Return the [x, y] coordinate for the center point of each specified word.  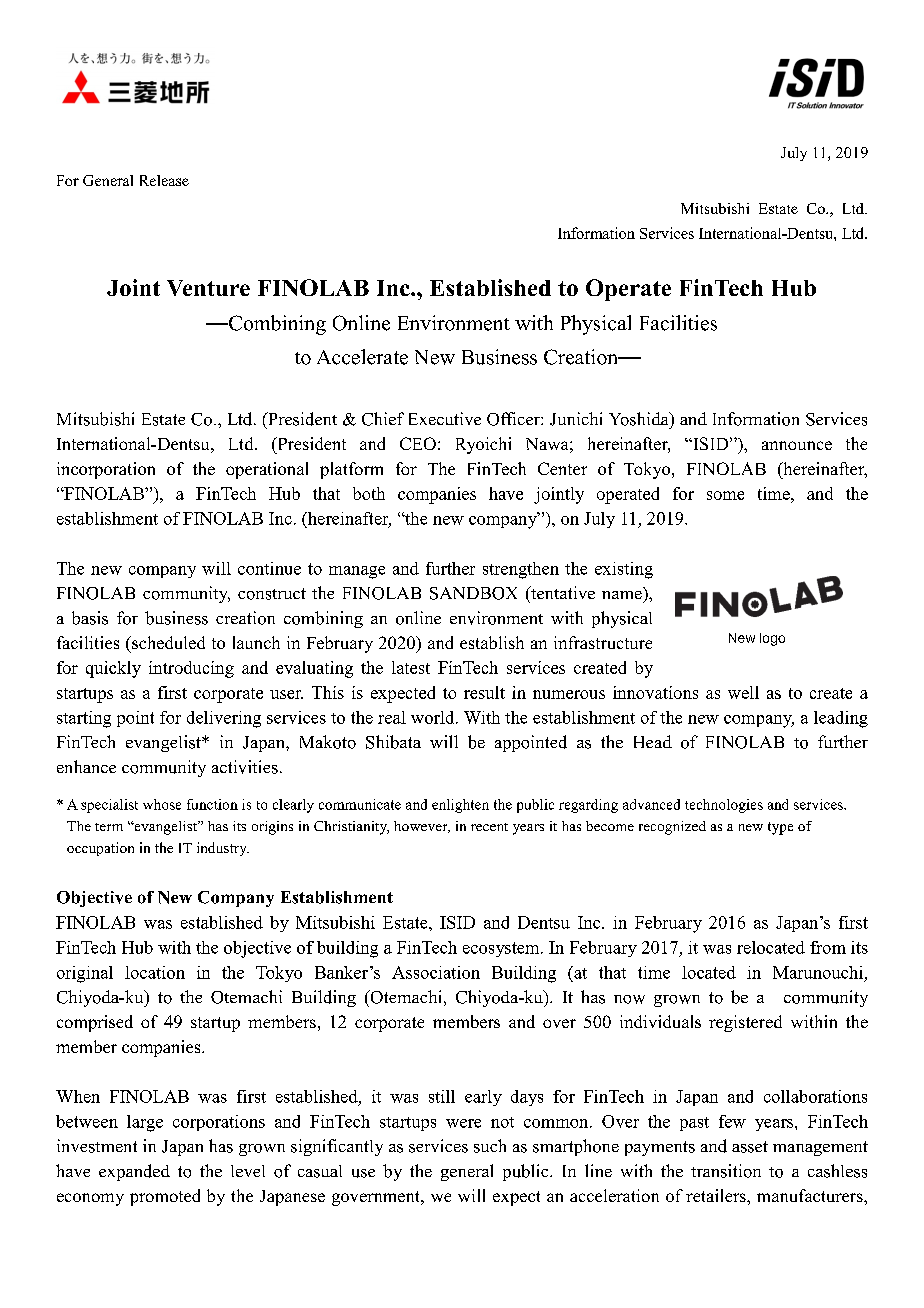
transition [726, 1171]
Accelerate [362, 357]
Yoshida [640, 419]
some [725, 495]
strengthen [521, 570]
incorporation [106, 470]
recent [489, 827]
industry [223, 849]
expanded [134, 1172]
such [490, 1146]
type [780, 828]
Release [164, 180]
